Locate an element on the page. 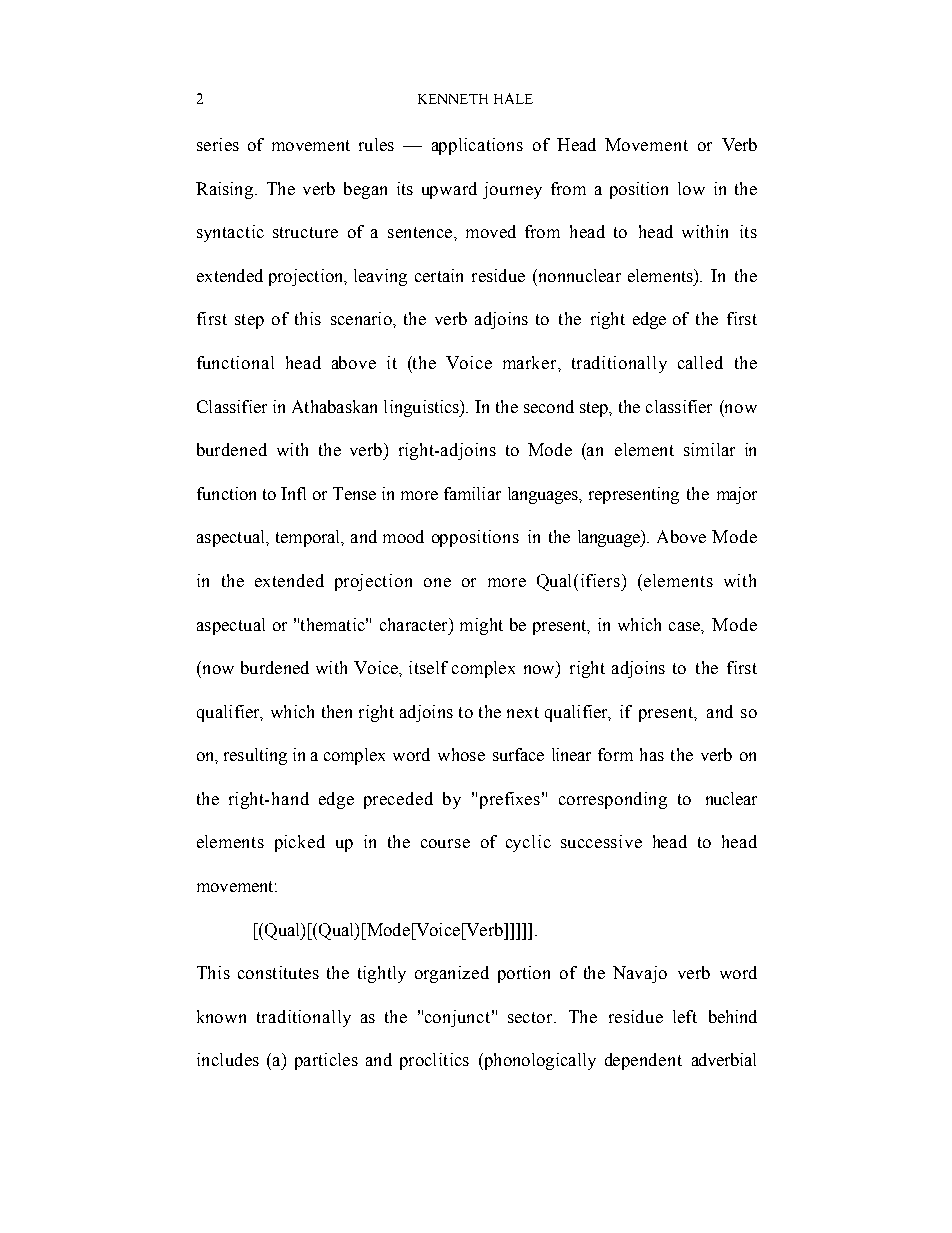 The image size is (952, 1233). applications is located at coordinates (477, 146).
